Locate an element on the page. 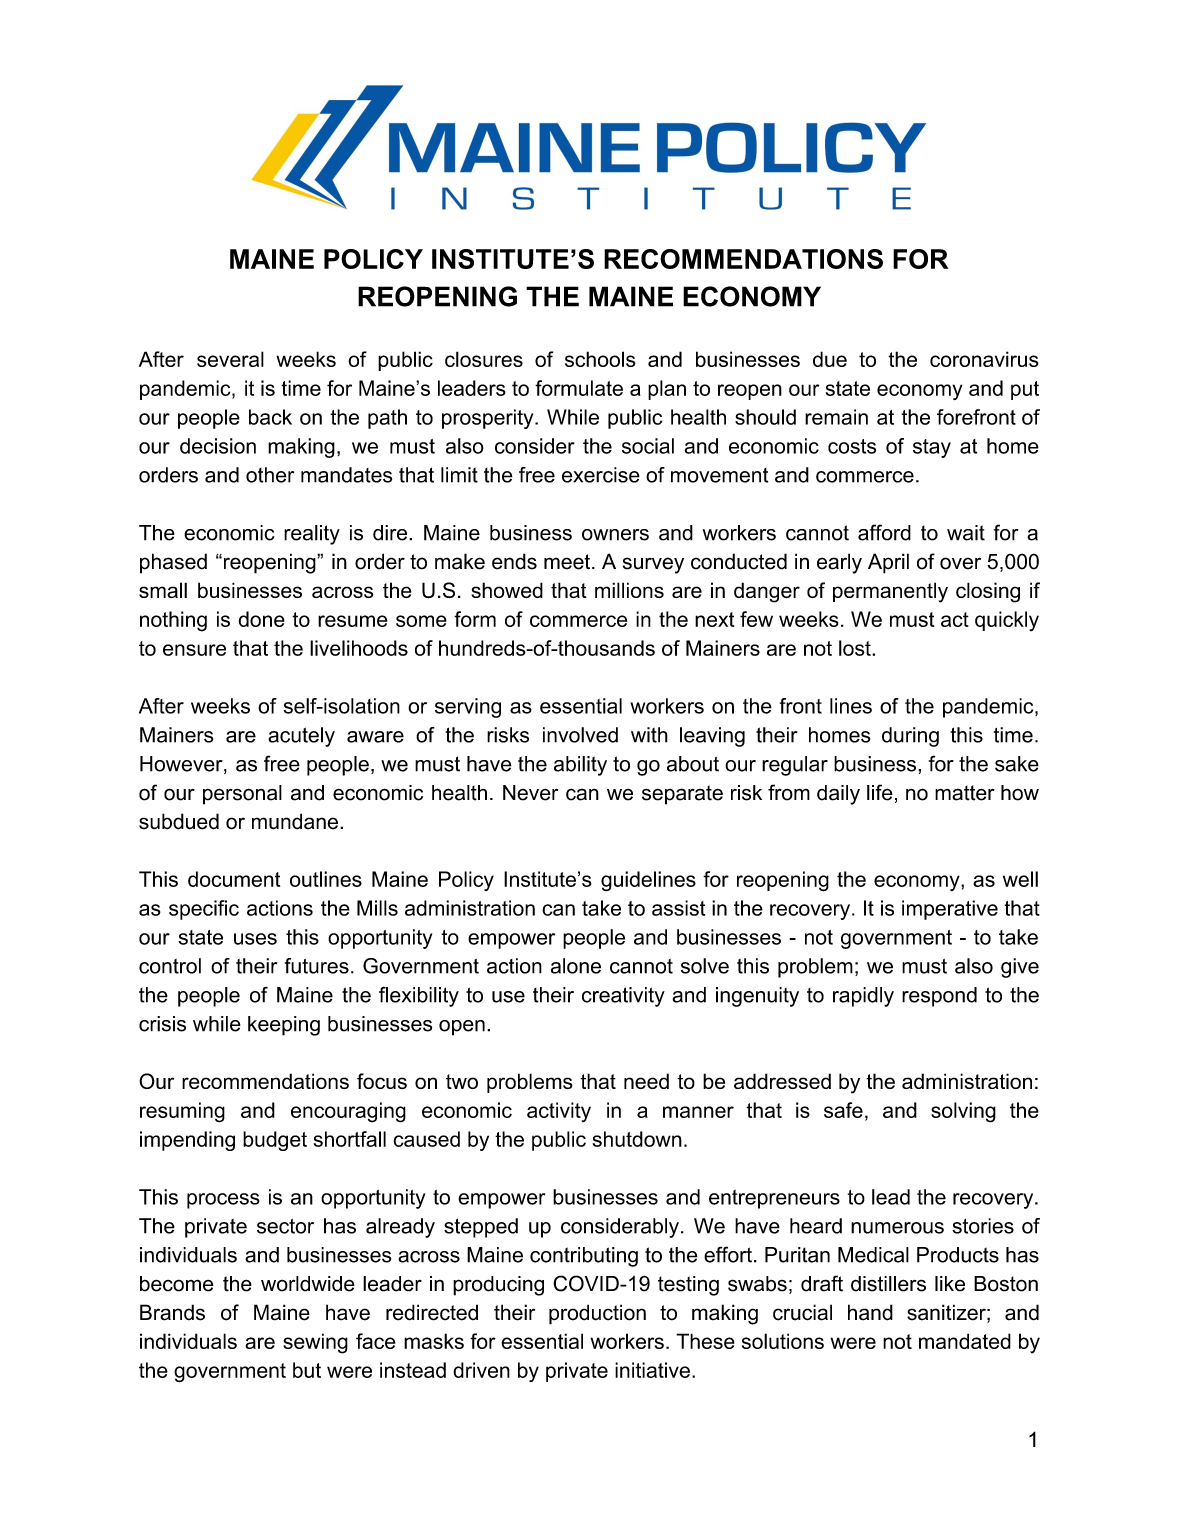 This image has height=1525, width=1179. production is located at coordinates (597, 1314).
